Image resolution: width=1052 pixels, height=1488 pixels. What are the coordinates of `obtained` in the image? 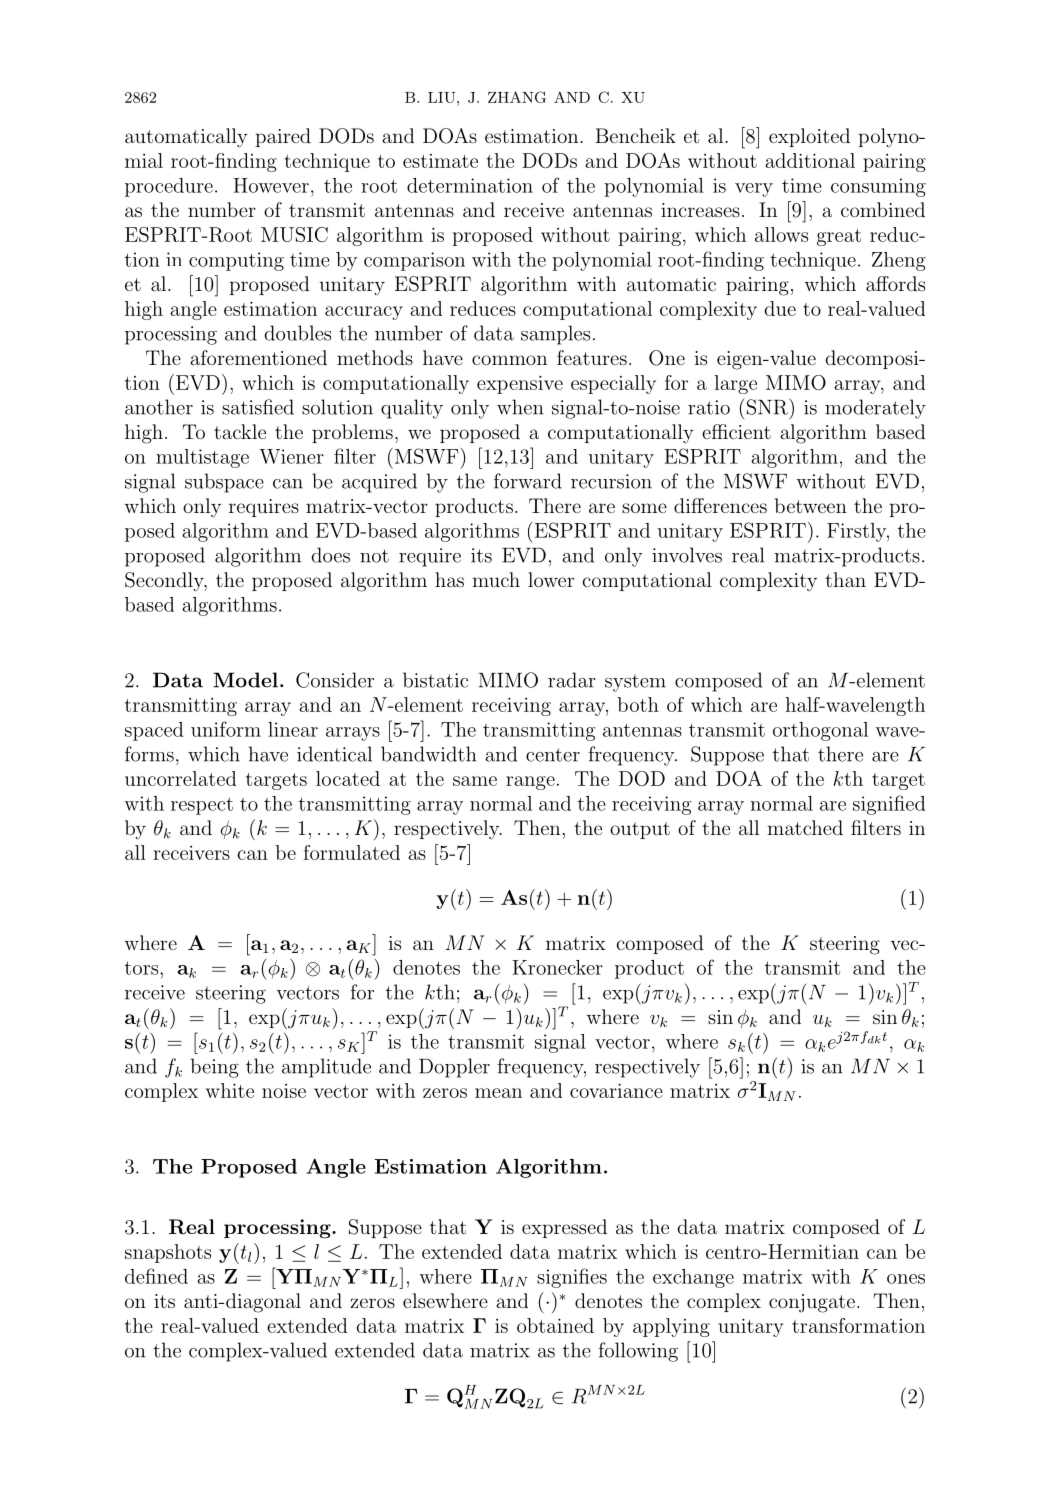 It's located at (555, 1325).
